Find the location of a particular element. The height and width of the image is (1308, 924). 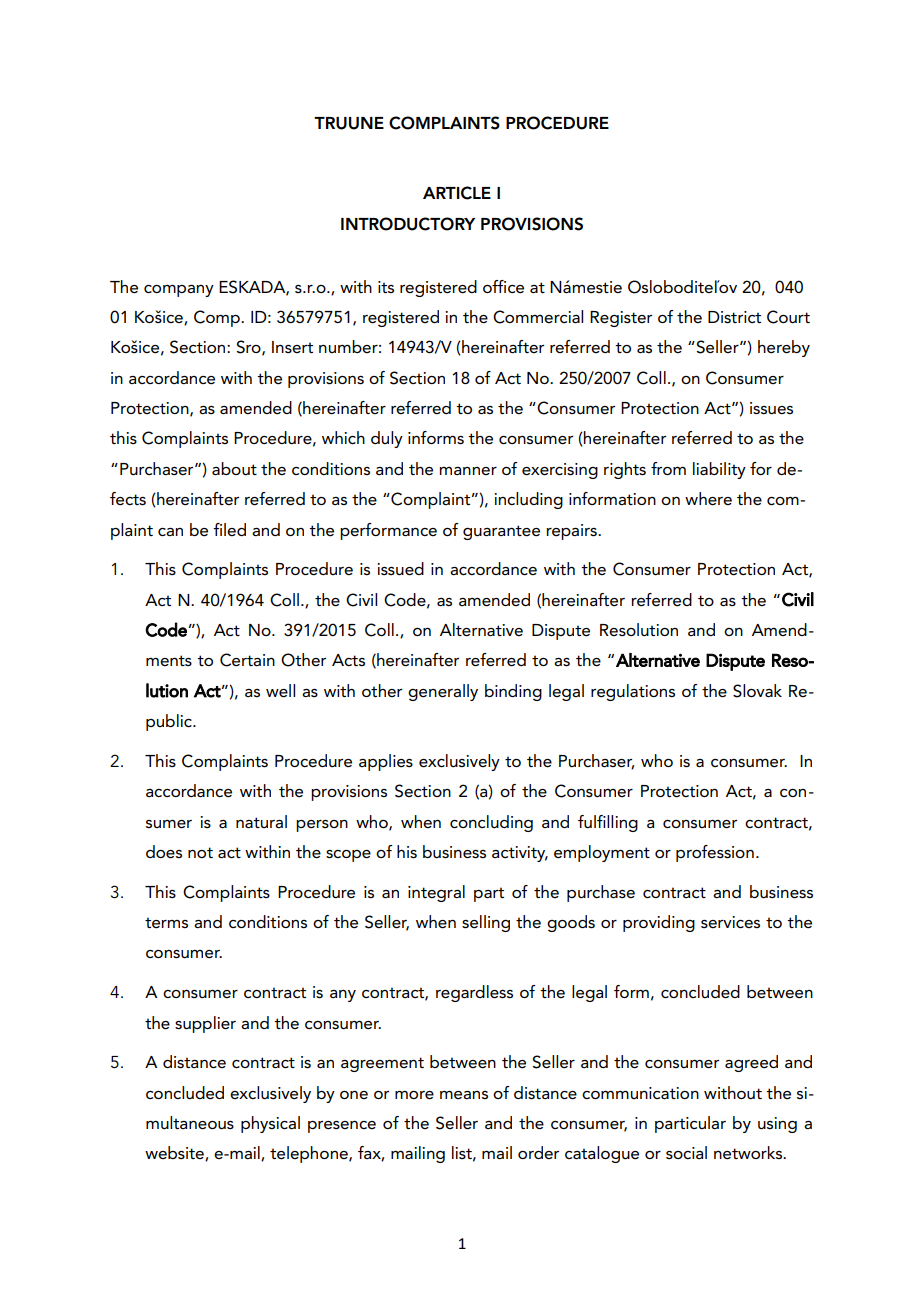

INTRODUCTORY is located at coordinates (408, 224).
